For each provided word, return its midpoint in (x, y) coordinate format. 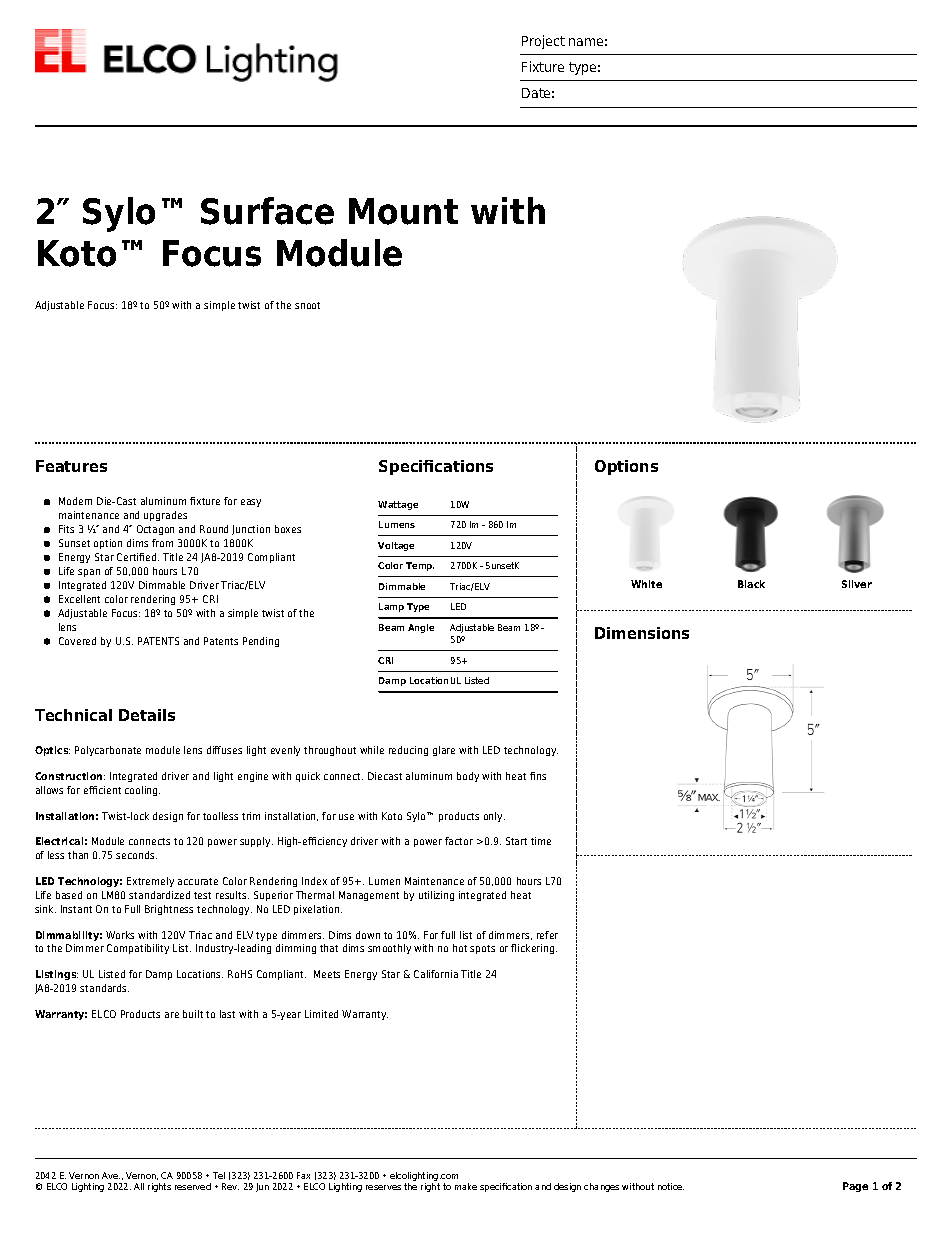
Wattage (398, 505)
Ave (111, 1175)
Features (71, 466)
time (541, 841)
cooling (142, 791)
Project (543, 42)
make (466, 1186)
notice (671, 1186)
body (468, 777)
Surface (267, 211)
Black (751, 584)
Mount (403, 211)
